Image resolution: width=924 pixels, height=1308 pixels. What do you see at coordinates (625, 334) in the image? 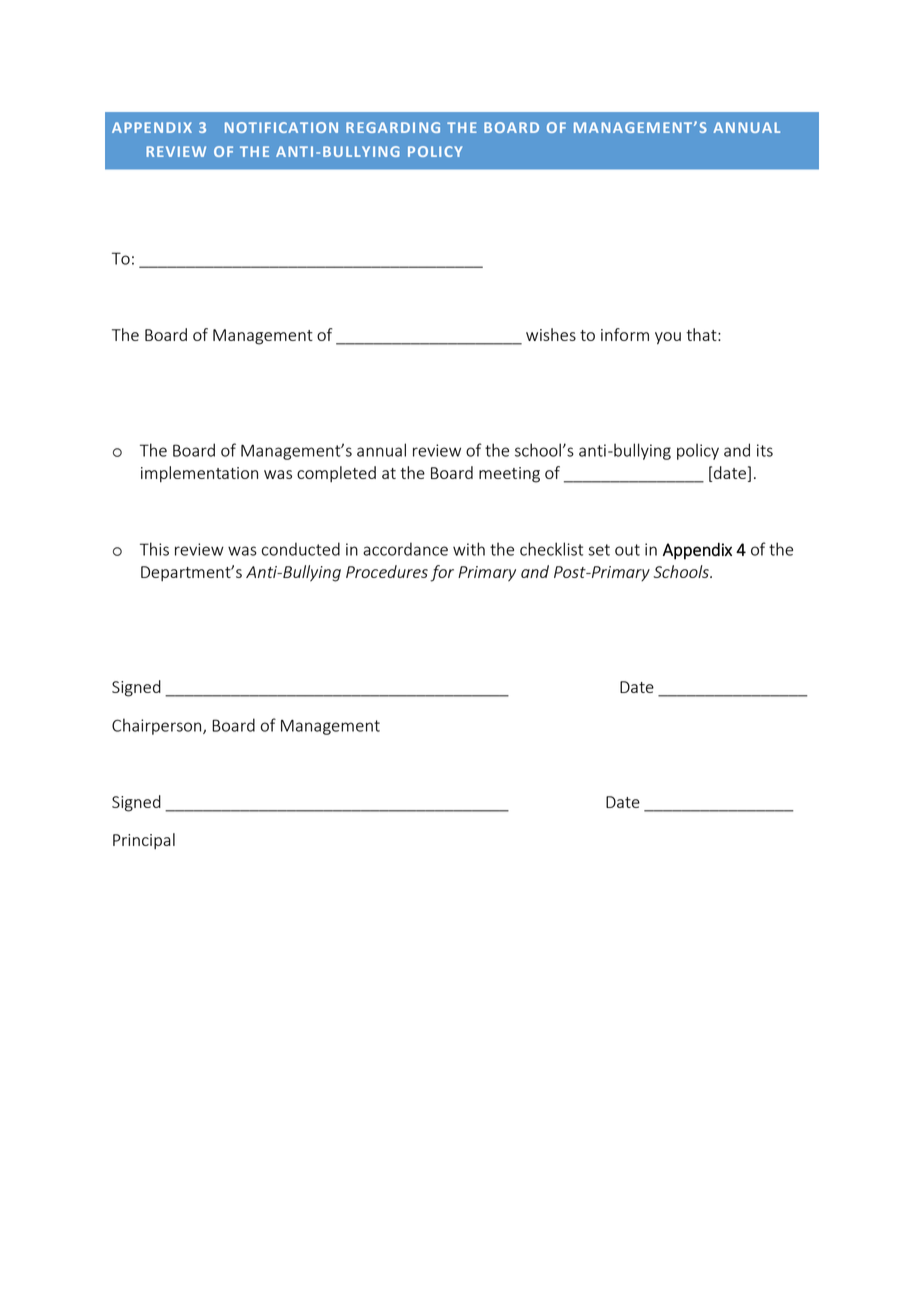
I see `inform` at bounding box center [625, 334].
